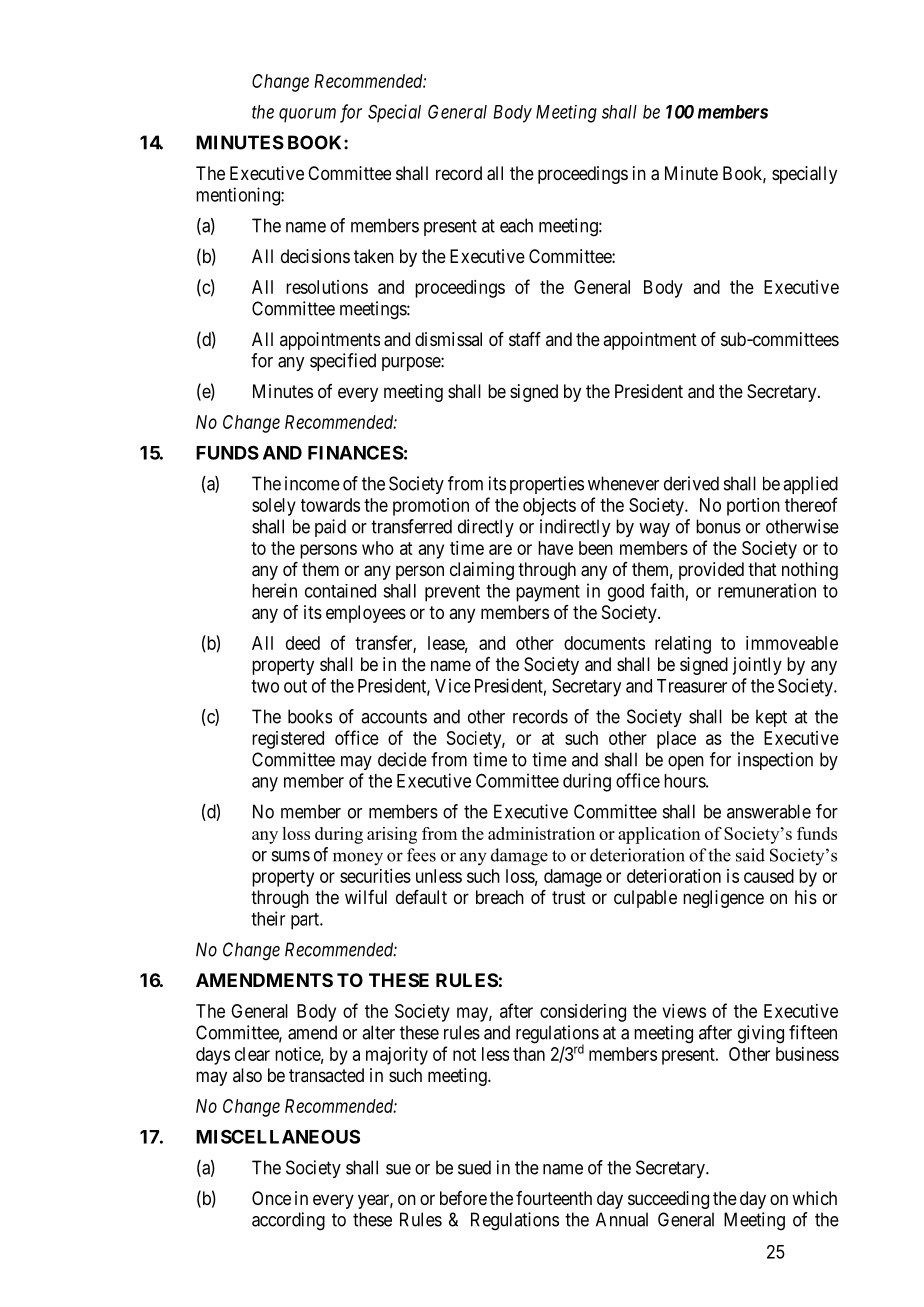  Describe the element at coordinates (271, 1198) in the screenshot. I see `Once` at that location.
